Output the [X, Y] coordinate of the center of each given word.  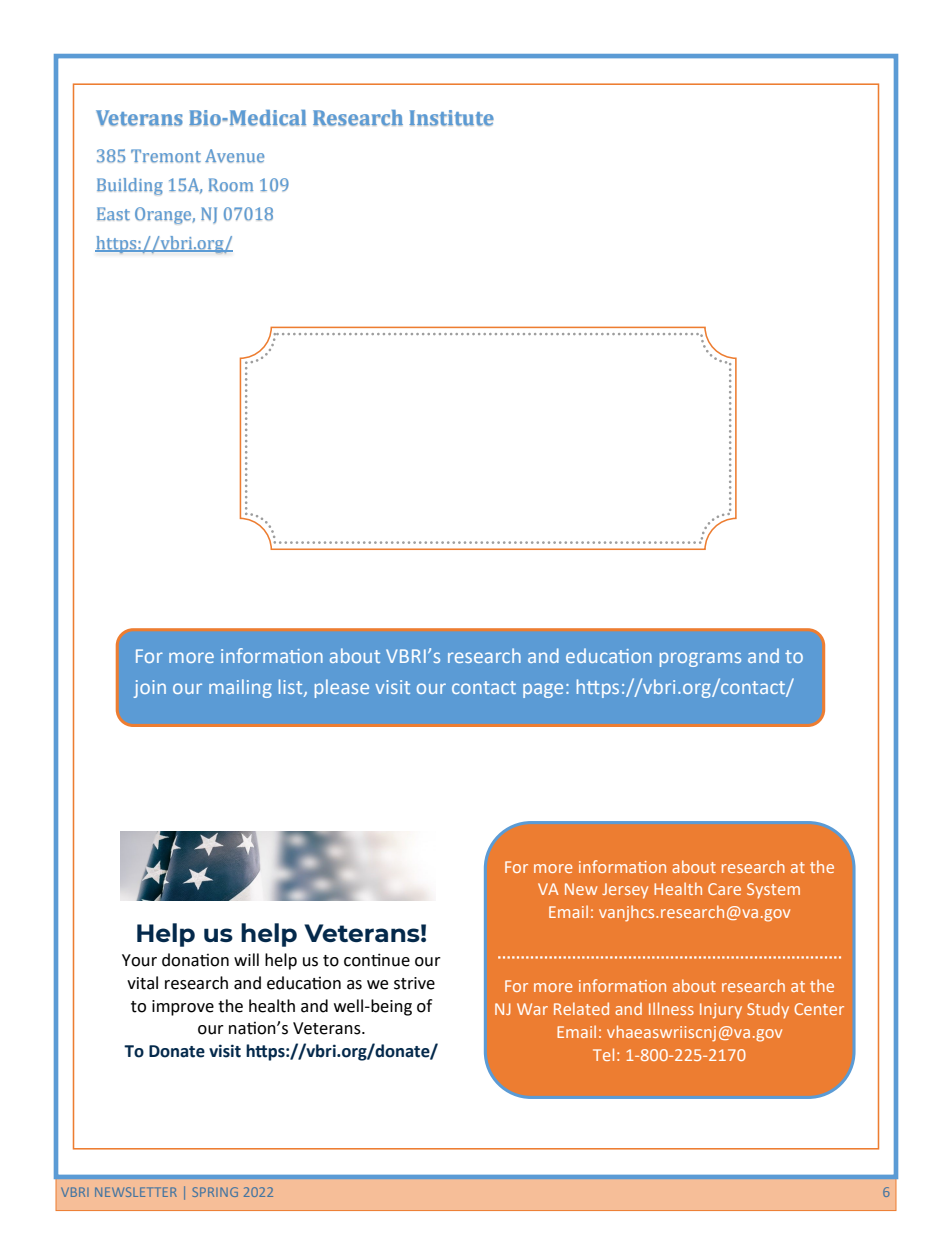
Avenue [234, 156]
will [246, 959]
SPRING [215, 1192]
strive [414, 983]
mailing [240, 688]
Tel [603, 1054]
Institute [451, 118]
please [342, 688]
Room [231, 185]
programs [700, 659]
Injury [721, 1011]
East [113, 214]
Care [724, 889]
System [773, 891]
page [543, 690]
